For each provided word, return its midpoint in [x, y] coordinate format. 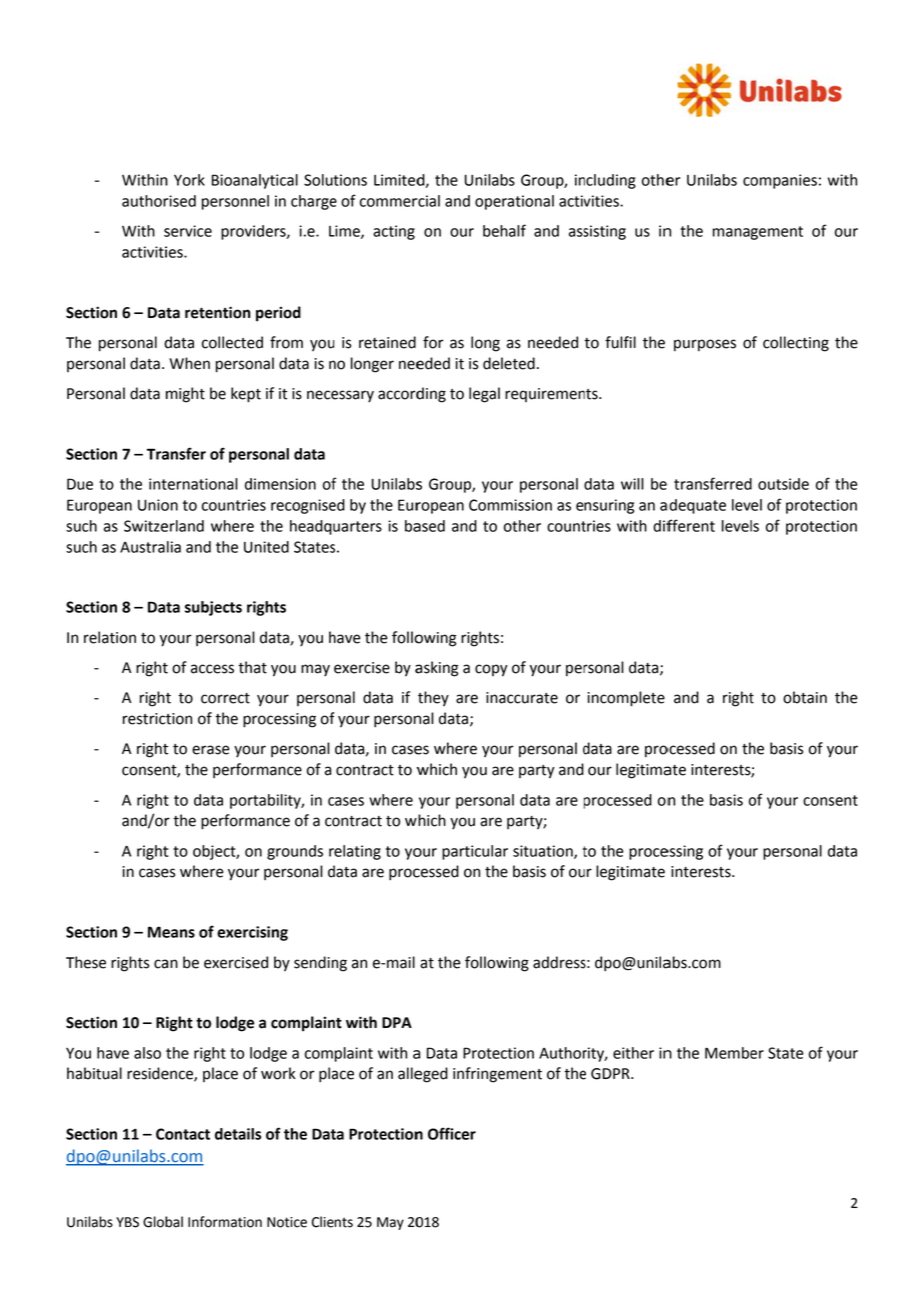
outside [783, 484]
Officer [452, 1133]
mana [731, 232]
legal [484, 395]
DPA [397, 1022]
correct [225, 698]
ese [95, 964]
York [189, 180]
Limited [400, 181]
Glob [158, 1222]
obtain [805, 697]
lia [174, 547]
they [433, 699]
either [633, 1053]
